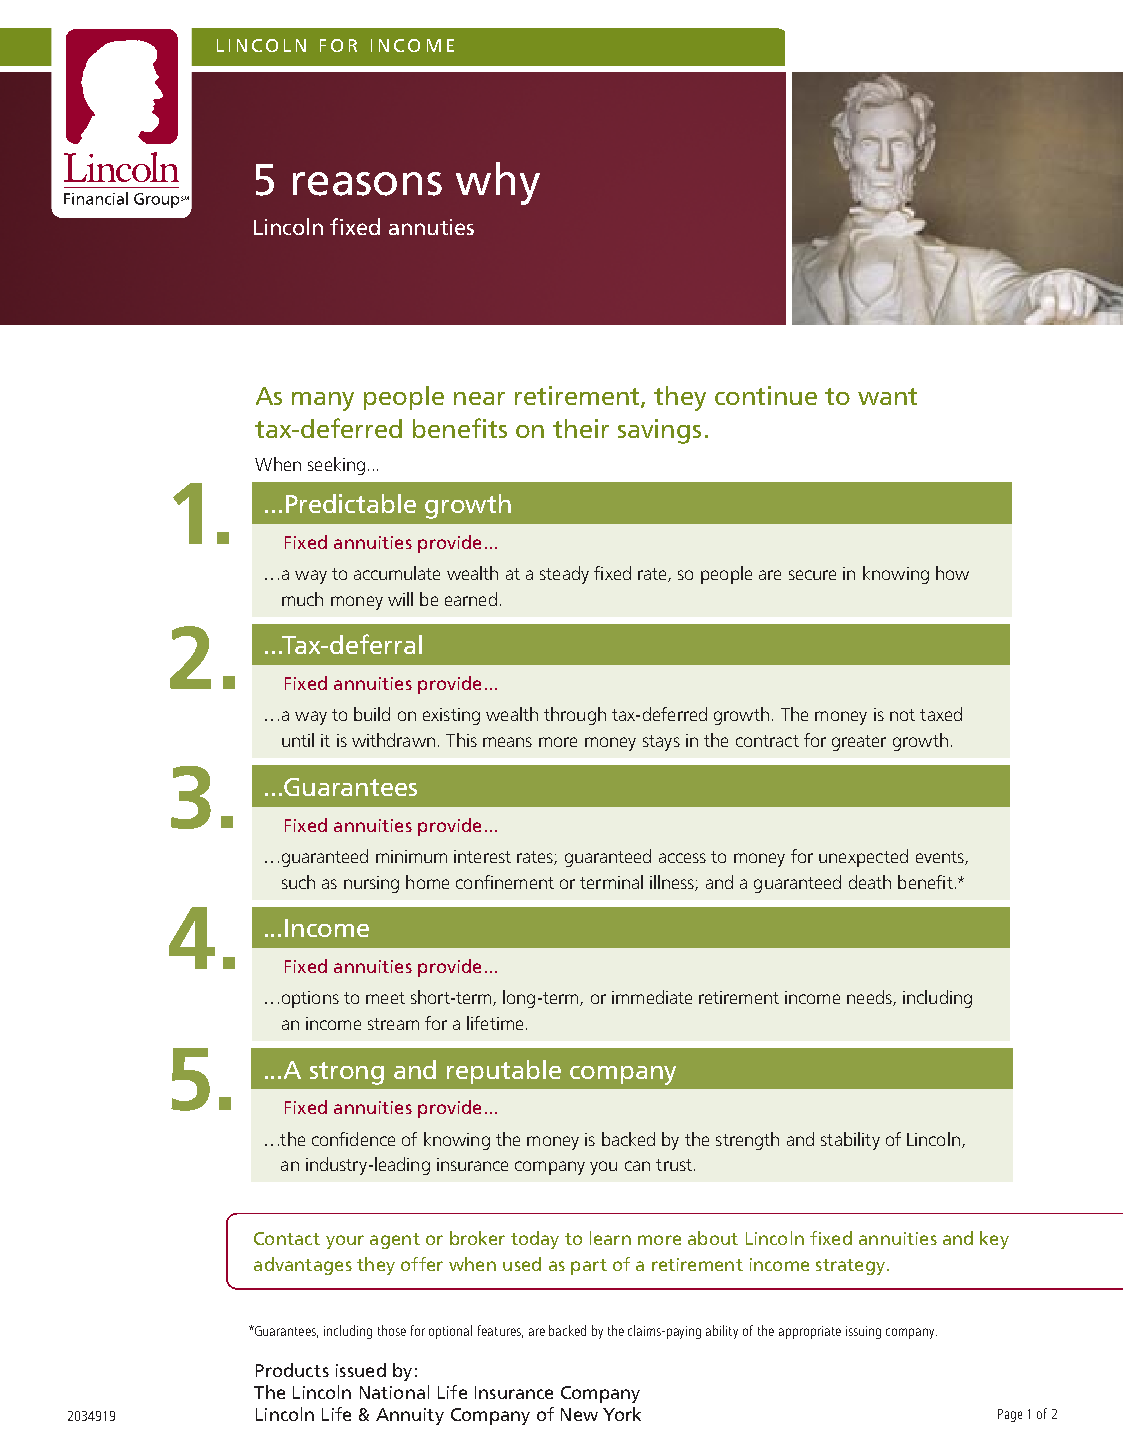 Image resolution: width=1123 pixels, height=1454 pixels. I want to click on reasons, so click(367, 184).
